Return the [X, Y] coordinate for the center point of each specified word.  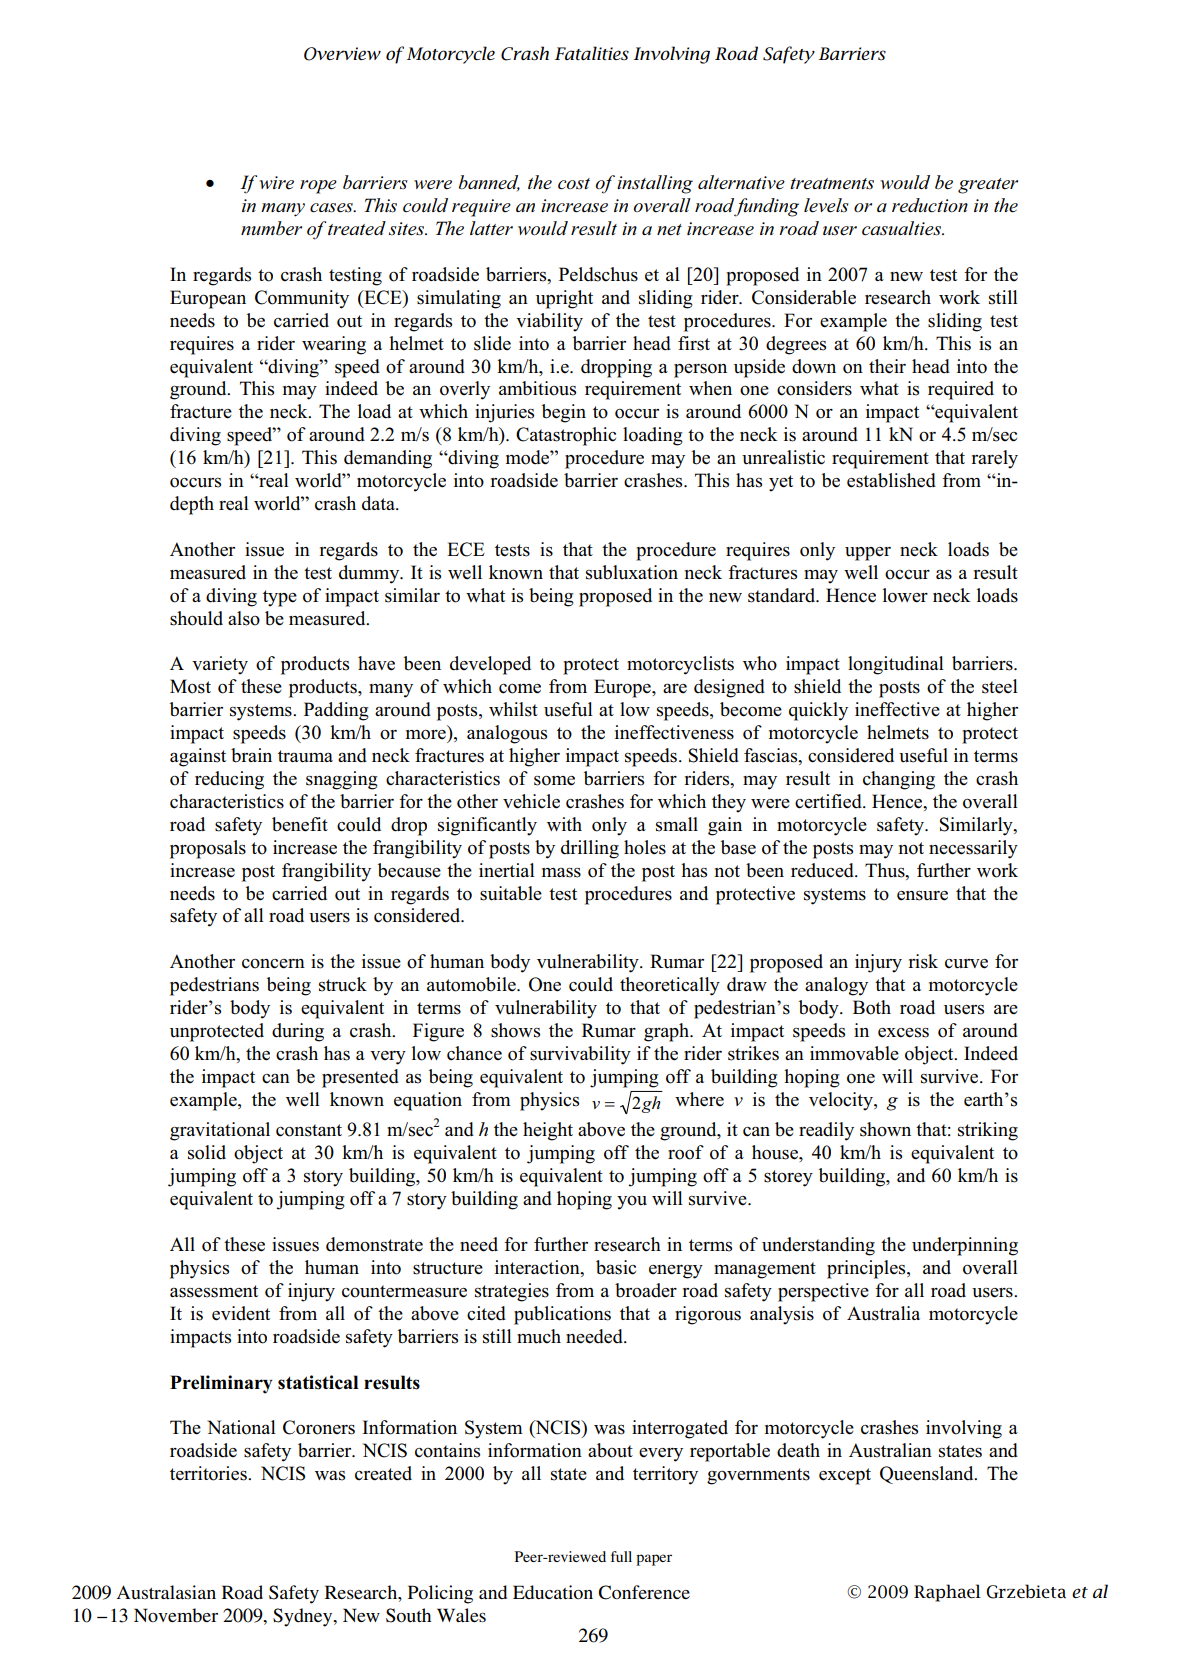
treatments [832, 184]
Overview [342, 54]
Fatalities [592, 53]
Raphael [947, 1593]
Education [553, 1592]
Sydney [304, 1617]
